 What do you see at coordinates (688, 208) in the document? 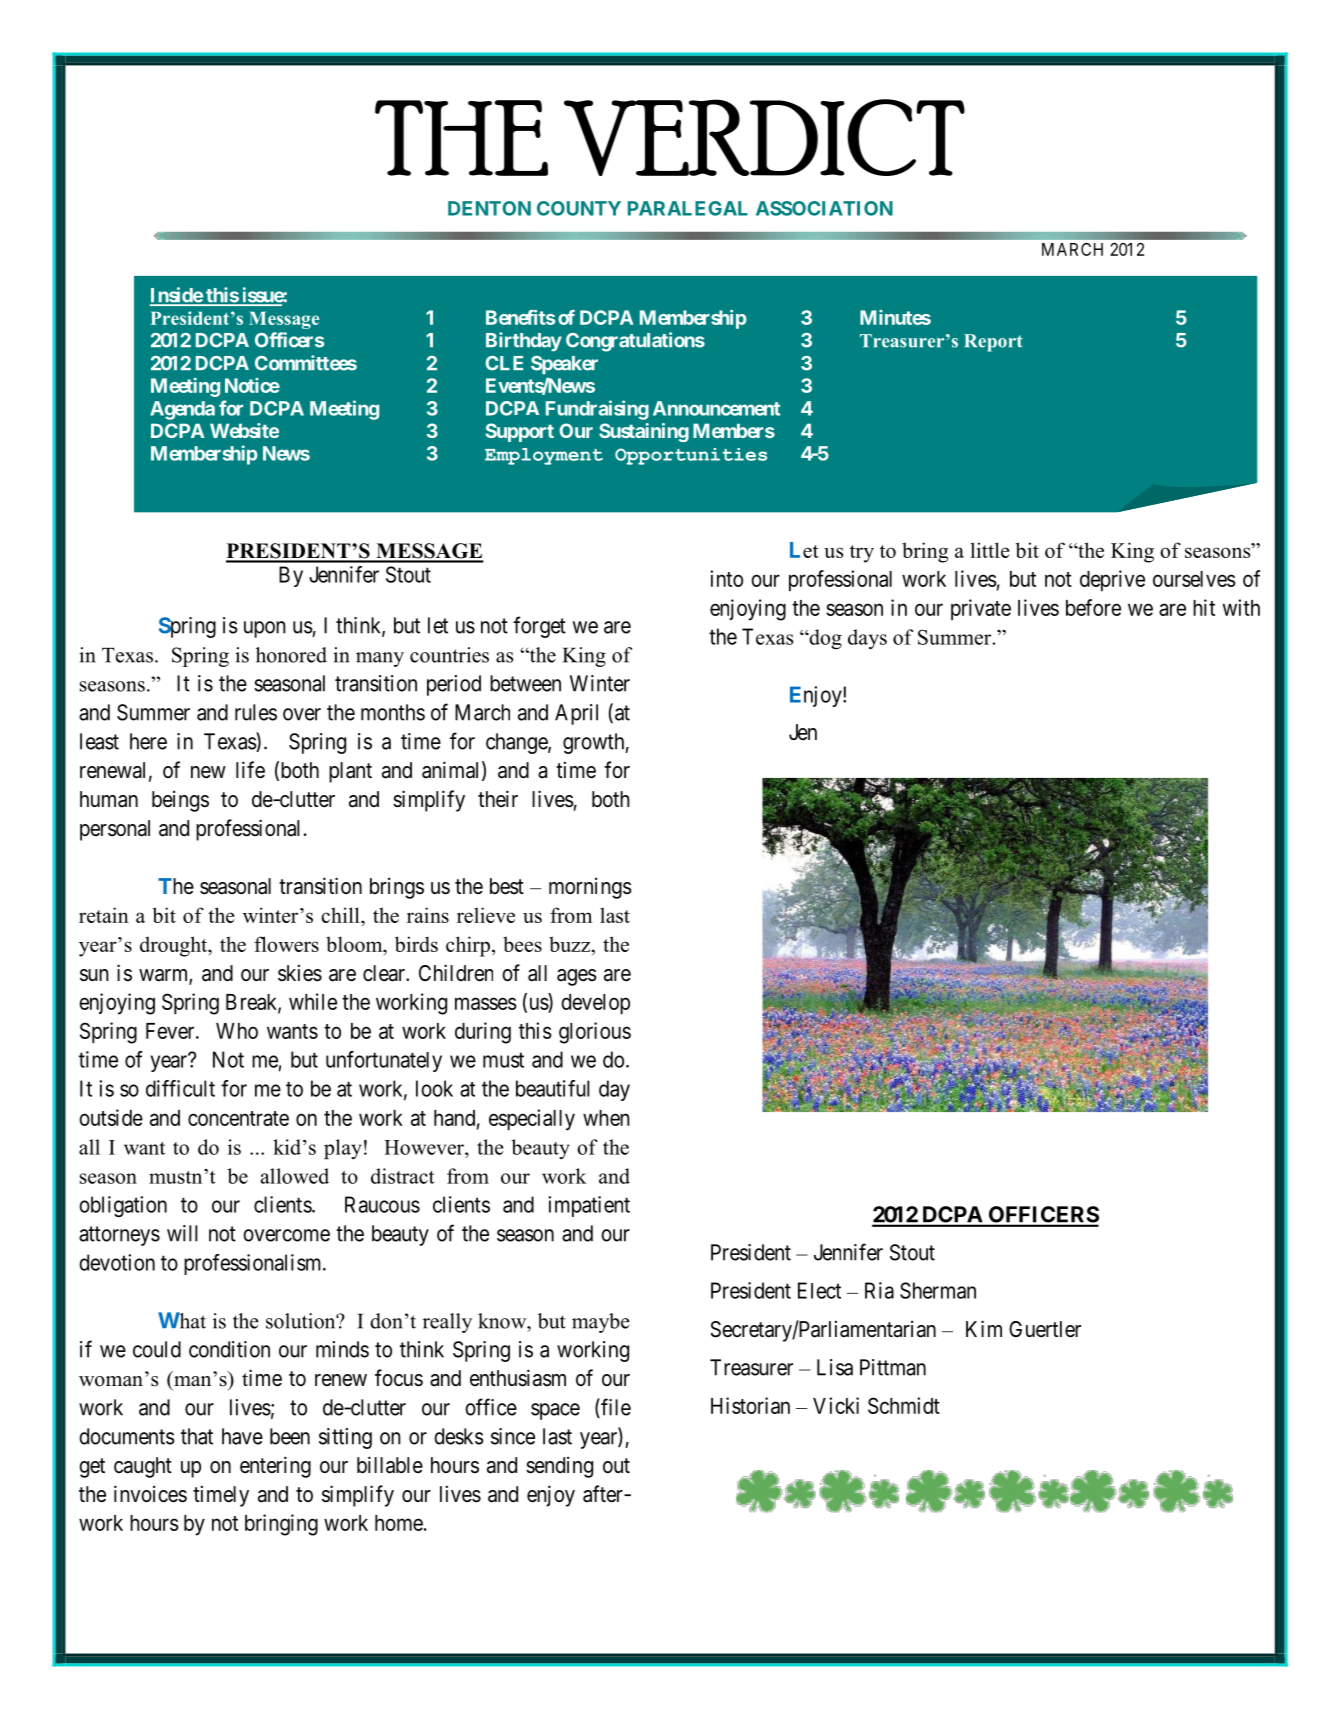
I see `PARALEGAL` at bounding box center [688, 208].
